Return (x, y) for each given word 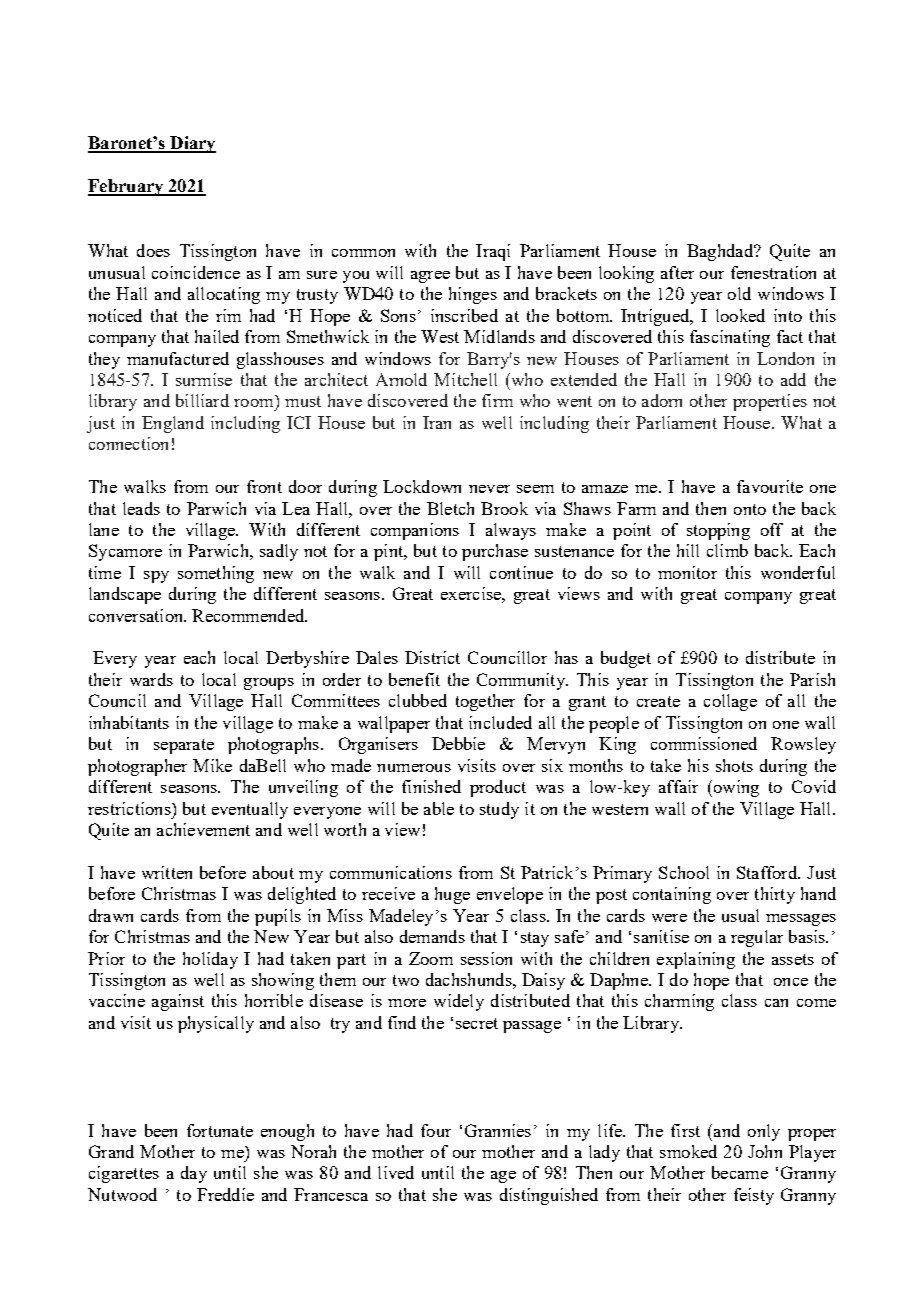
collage (730, 702)
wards (151, 679)
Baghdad (721, 252)
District (432, 657)
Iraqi (493, 252)
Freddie (225, 1194)
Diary (192, 144)
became (740, 1172)
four (436, 1130)
